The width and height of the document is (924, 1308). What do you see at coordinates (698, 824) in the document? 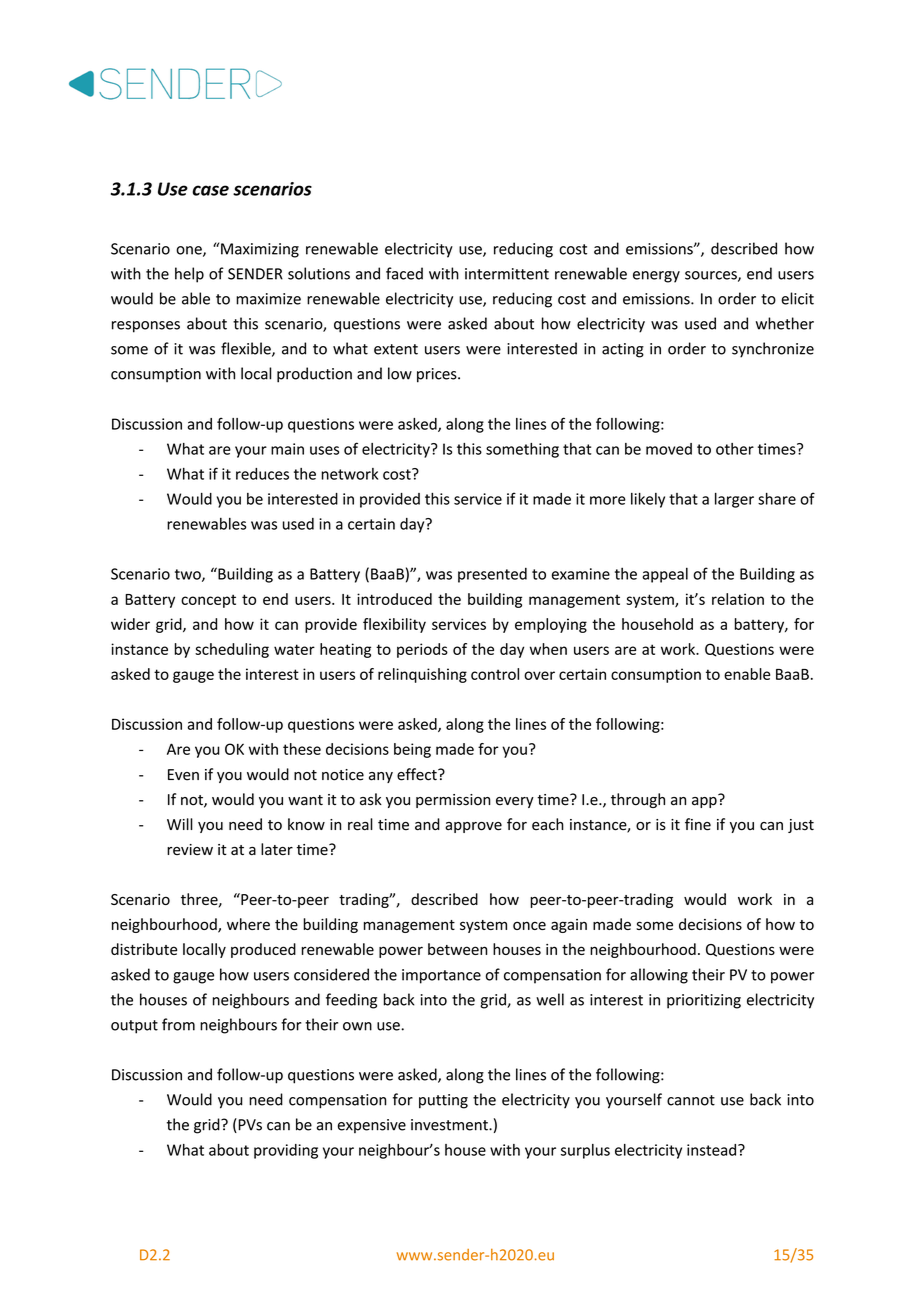
I see `fine` at bounding box center [698, 824].
